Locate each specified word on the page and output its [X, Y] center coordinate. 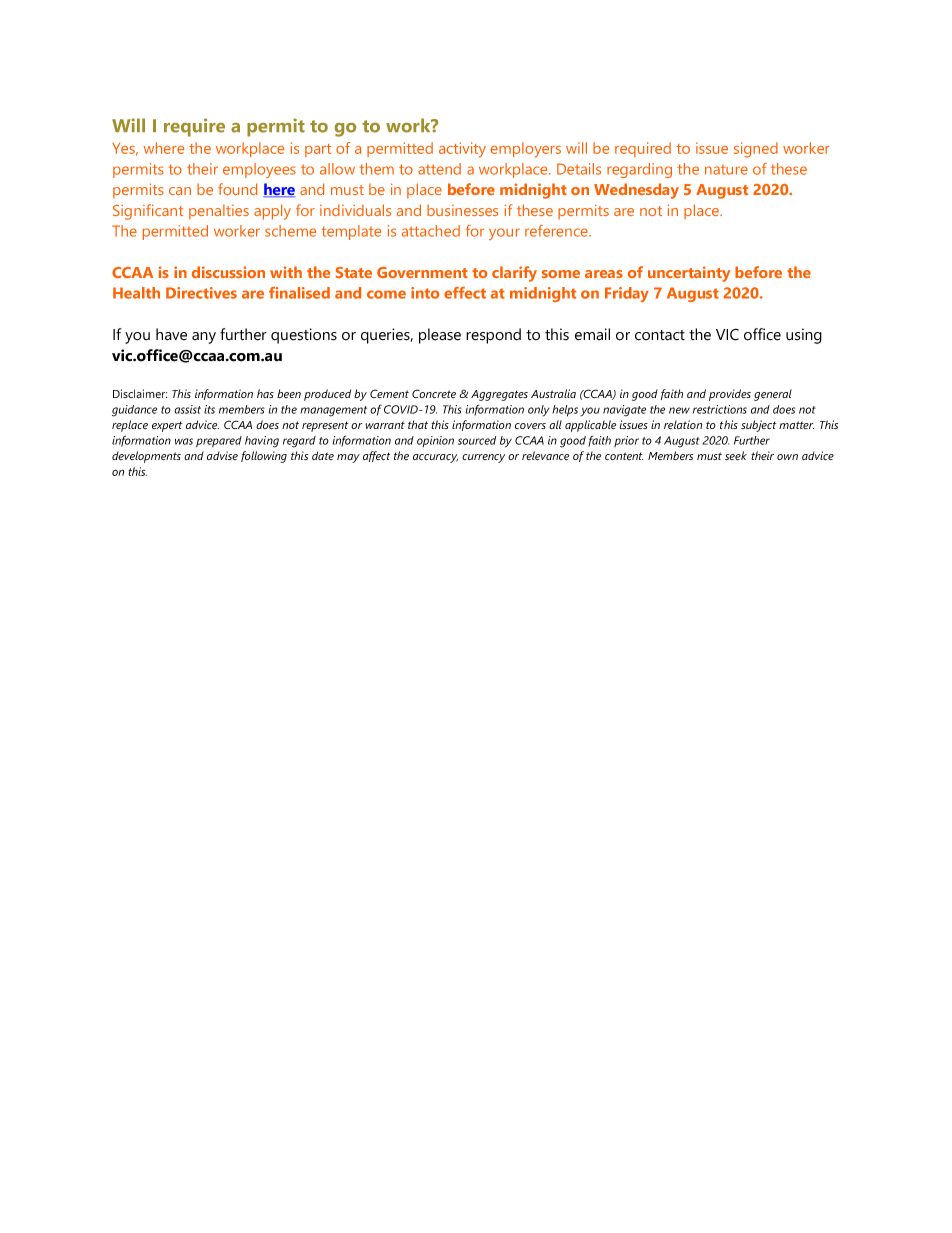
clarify [514, 274]
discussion [228, 272]
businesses [462, 210]
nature [726, 170]
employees [259, 170]
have [171, 334]
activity [462, 150]
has [265, 393]
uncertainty [689, 274]
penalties [219, 212]
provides [730, 395]
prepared [219, 441]
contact [660, 335]
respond [493, 336]
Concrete [434, 393]
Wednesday [636, 191]
